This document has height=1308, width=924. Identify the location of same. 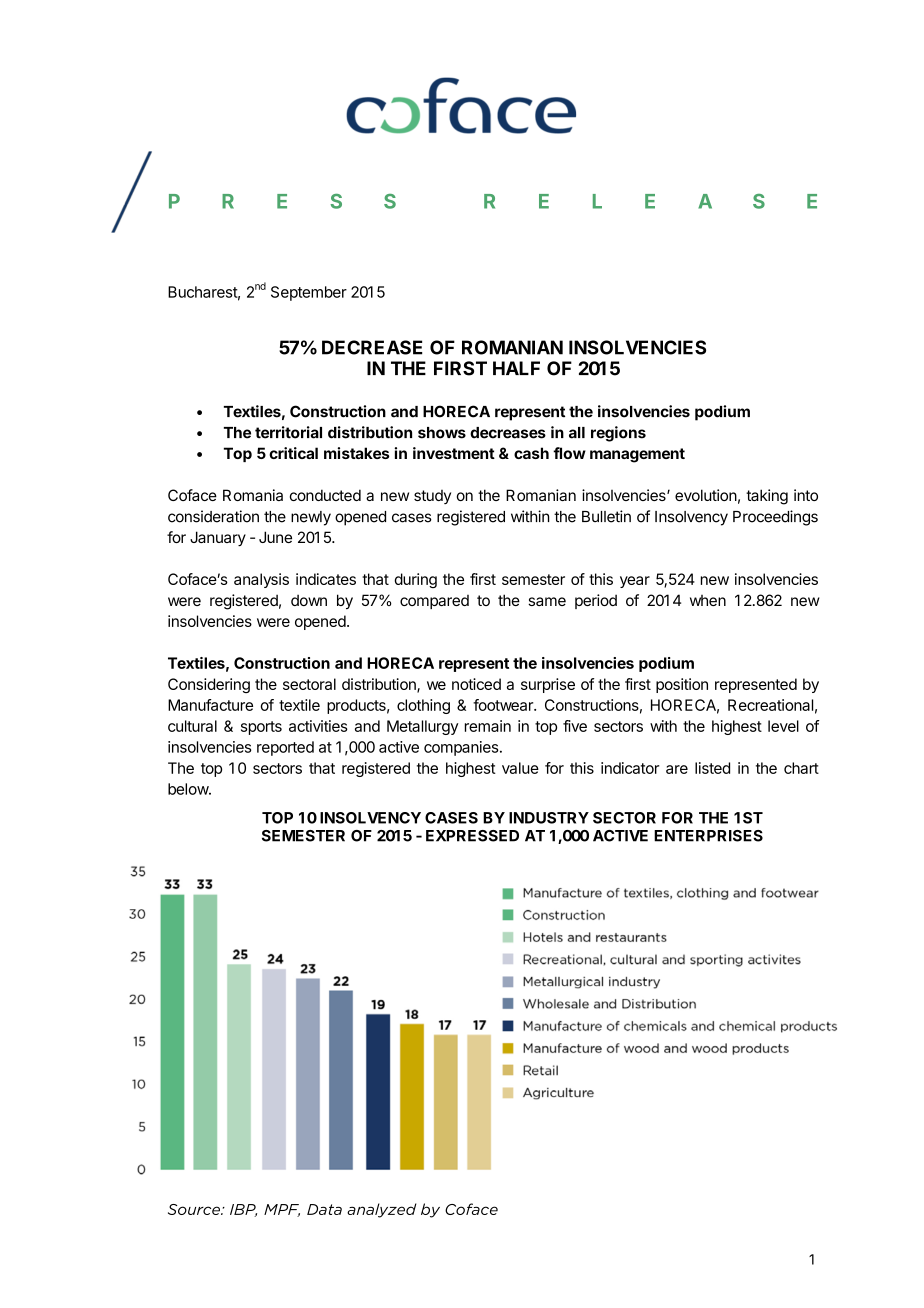
(547, 601).
